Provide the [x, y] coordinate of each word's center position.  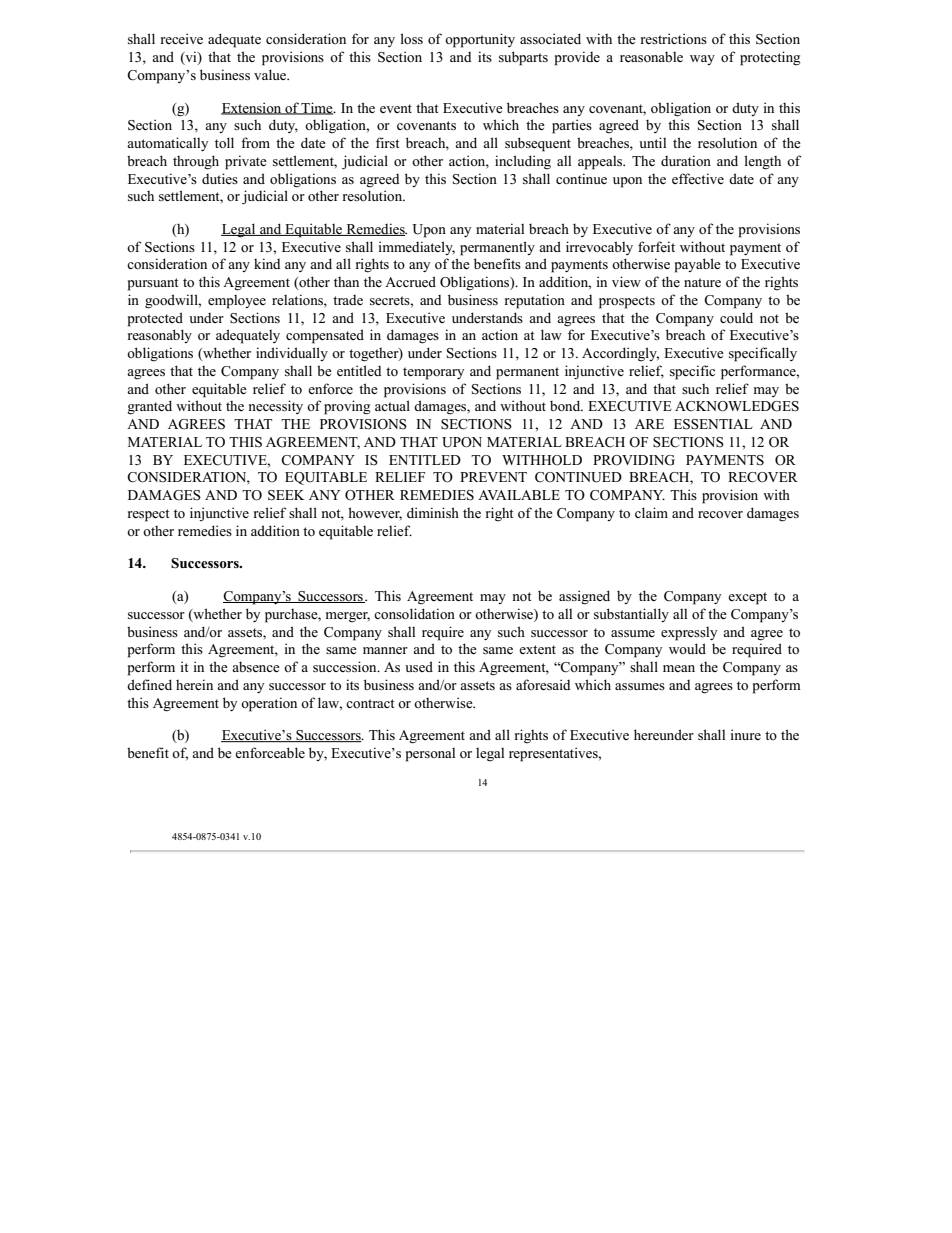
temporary [433, 373]
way [702, 60]
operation [269, 704]
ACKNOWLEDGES [737, 406]
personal [430, 755]
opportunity [480, 40]
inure [746, 734]
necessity [276, 407]
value [271, 74]
